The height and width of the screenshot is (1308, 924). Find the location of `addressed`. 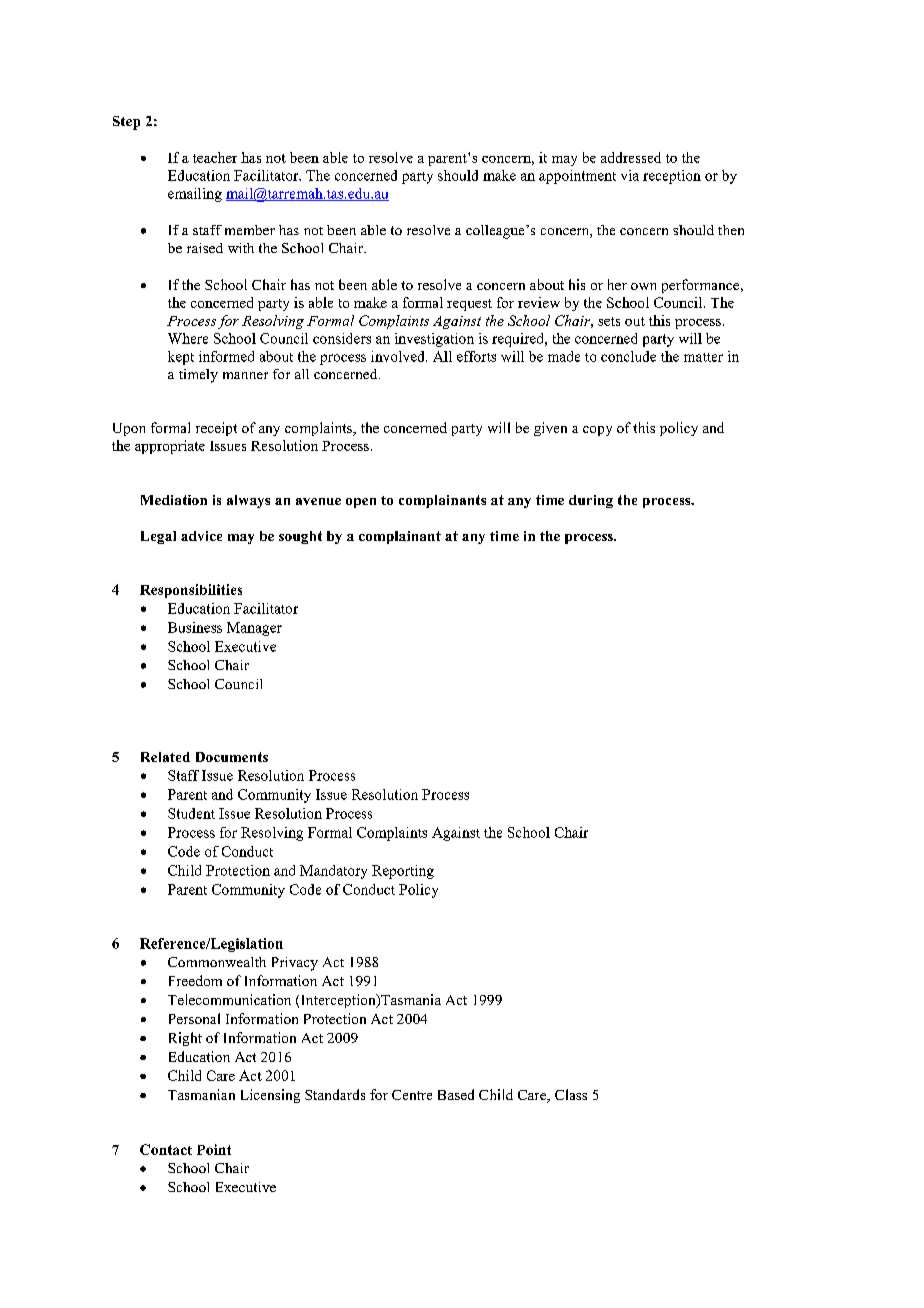

addressed is located at coordinates (631, 157).
